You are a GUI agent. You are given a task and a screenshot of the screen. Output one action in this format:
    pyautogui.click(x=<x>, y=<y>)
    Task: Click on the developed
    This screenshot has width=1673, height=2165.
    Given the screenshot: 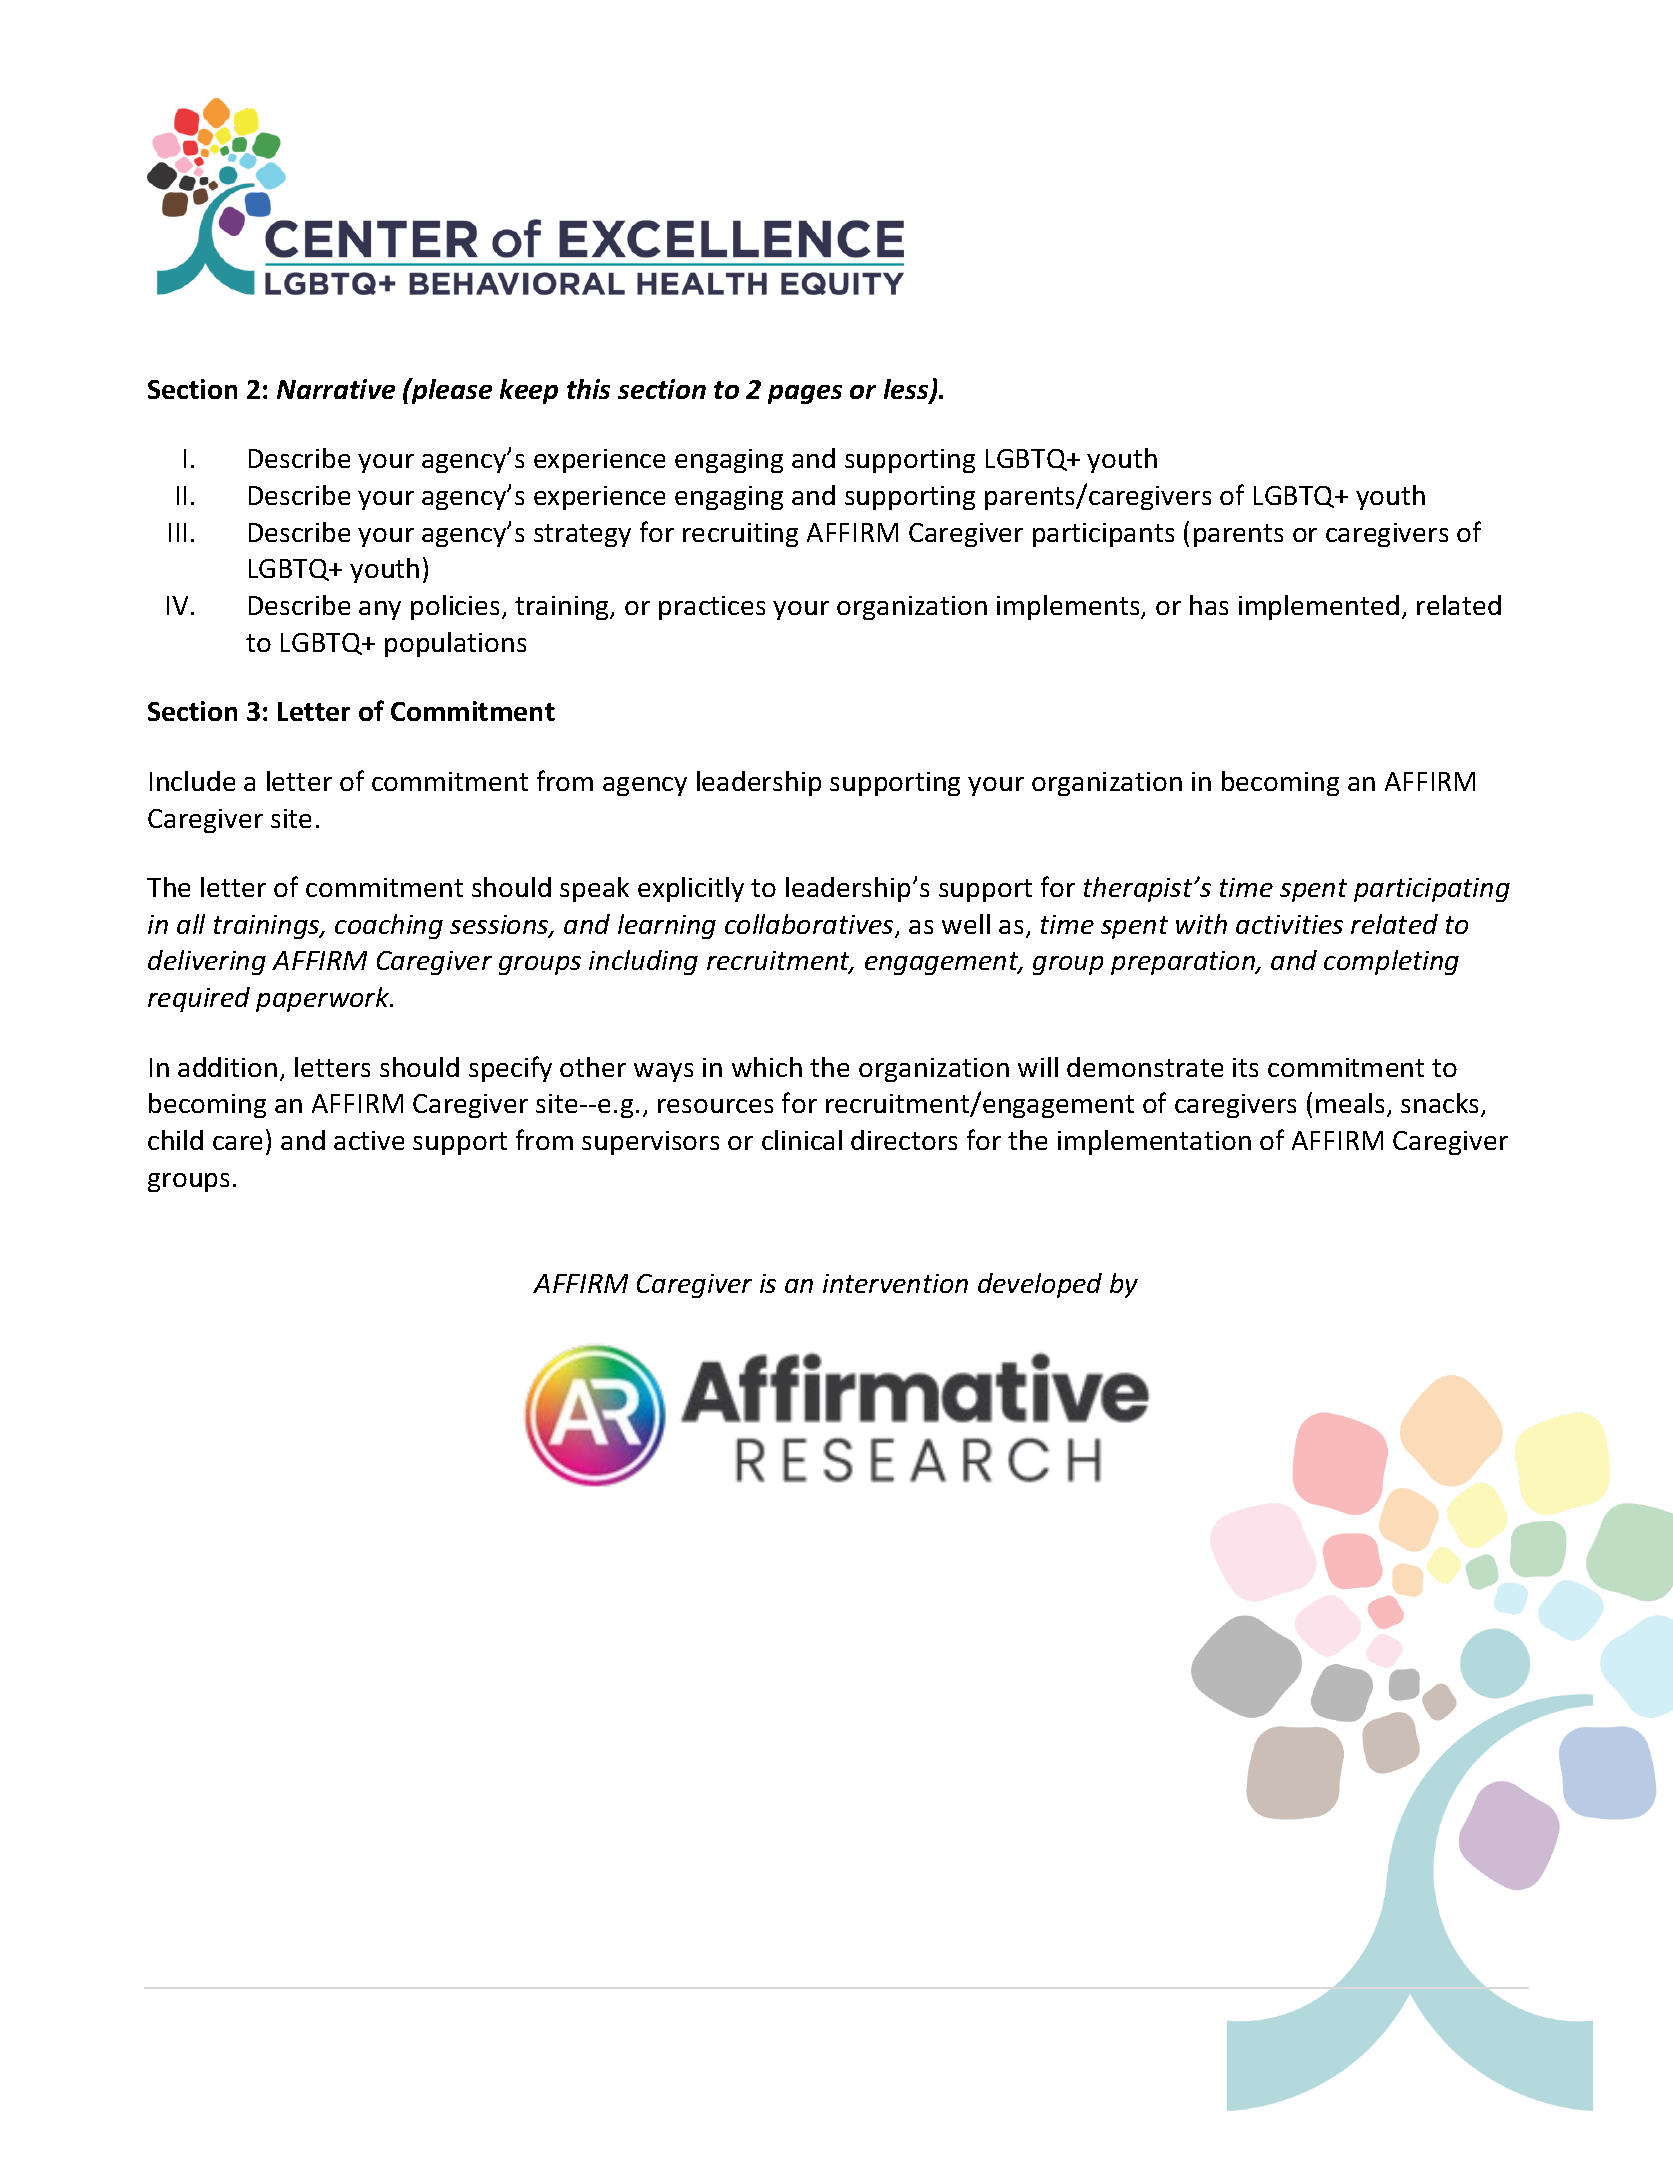 What is the action you would take?
    pyautogui.click(x=1040, y=1285)
